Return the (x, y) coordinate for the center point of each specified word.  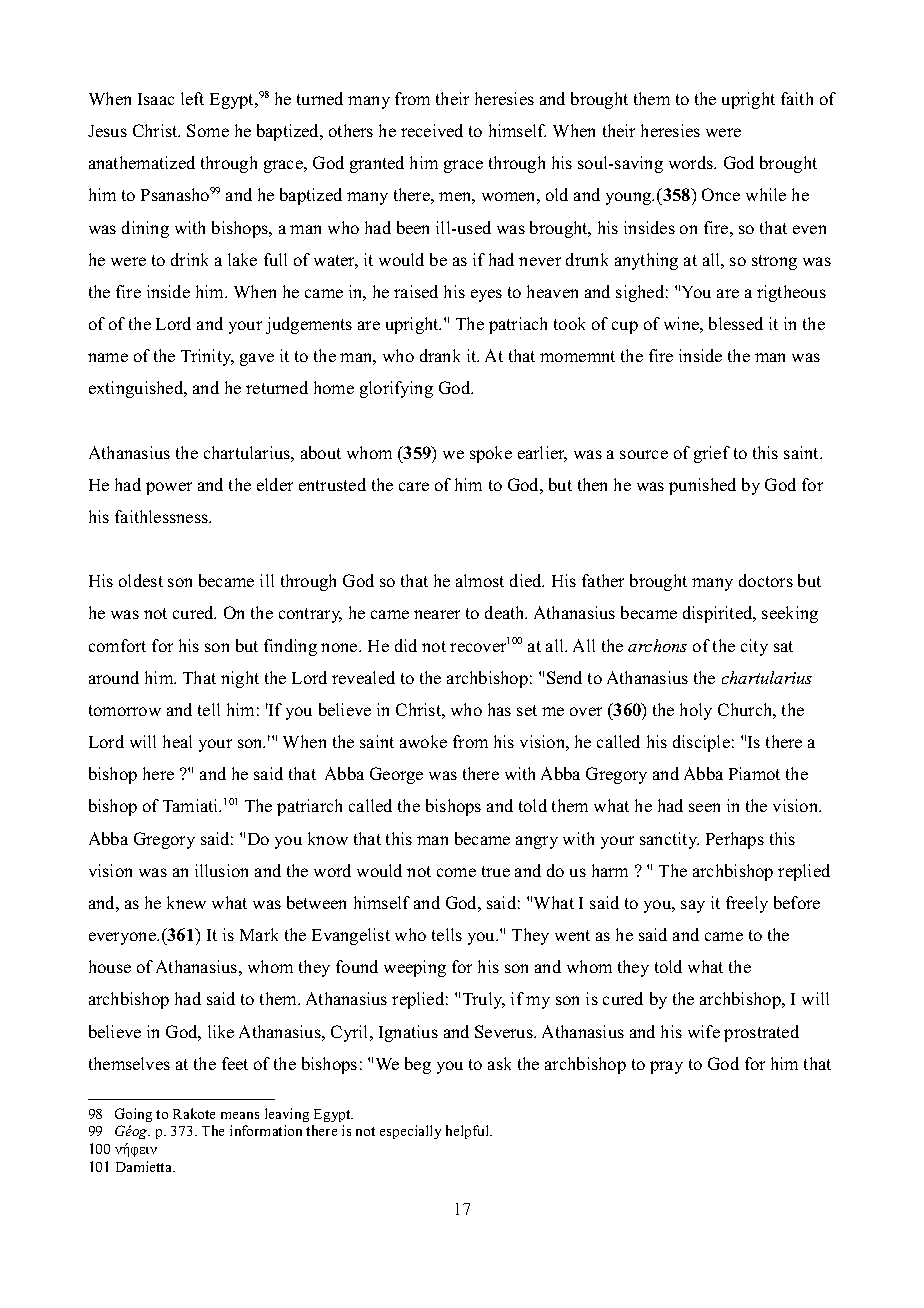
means (240, 1115)
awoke (423, 741)
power (169, 488)
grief (712, 454)
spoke (491, 454)
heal (177, 741)
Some (208, 130)
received (432, 130)
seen (704, 807)
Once (721, 194)
